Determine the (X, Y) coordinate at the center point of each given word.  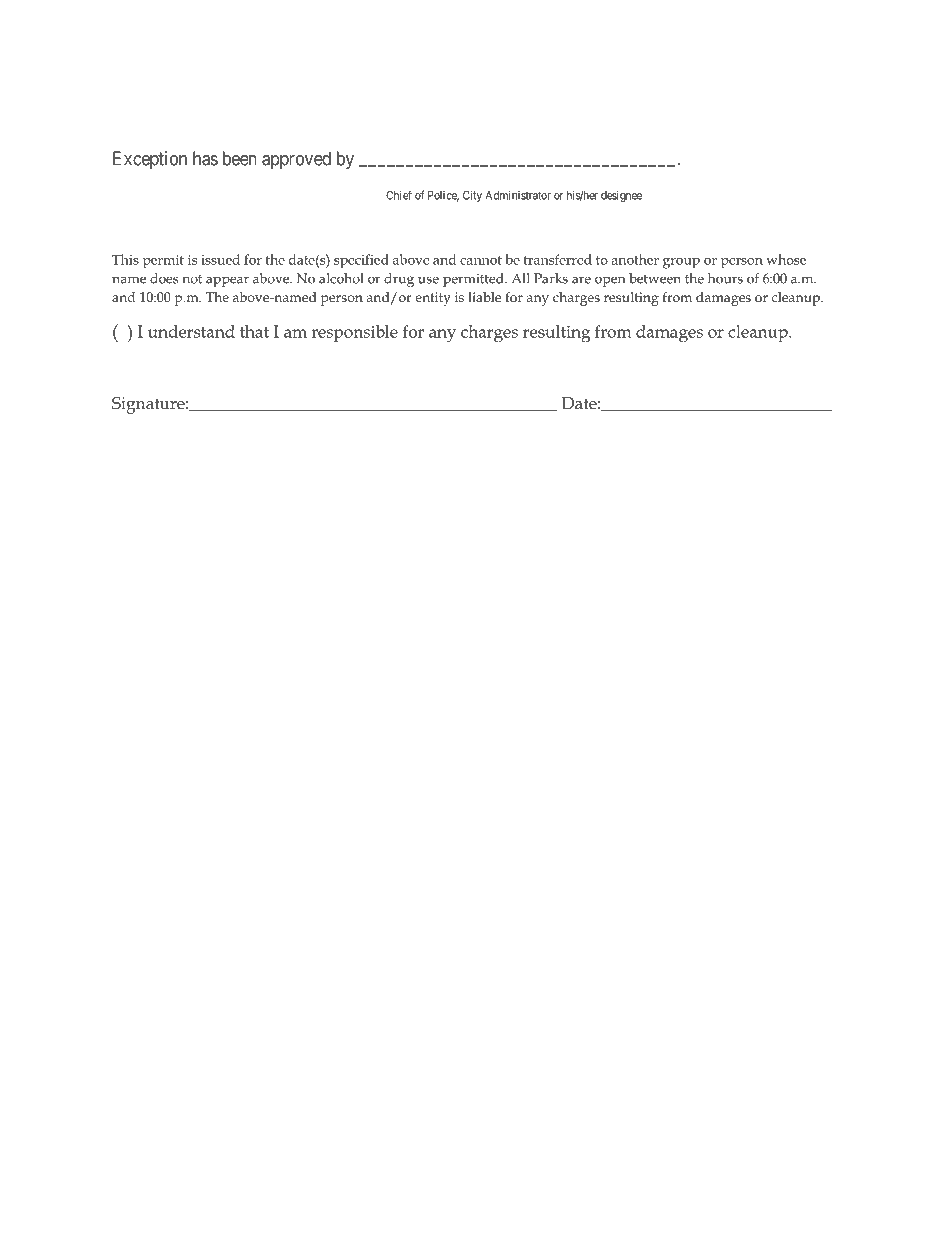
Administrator (518, 195)
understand (191, 331)
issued (220, 259)
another (635, 259)
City (472, 196)
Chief (399, 195)
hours (725, 278)
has (205, 158)
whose (786, 259)
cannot (481, 260)
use (428, 280)
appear (227, 281)
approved (296, 160)
